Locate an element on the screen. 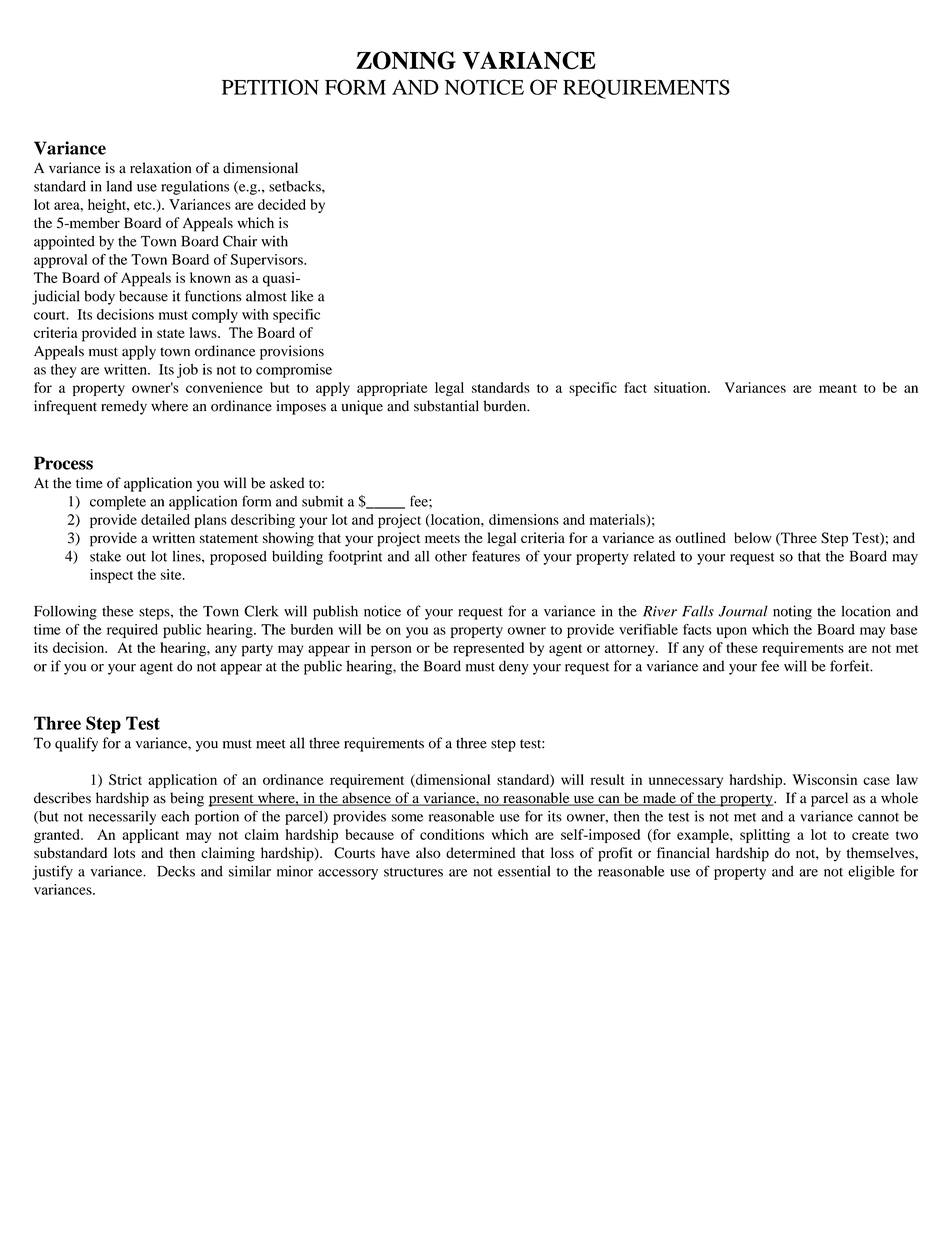 This screenshot has width=952, height=1233. like is located at coordinates (302, 296).
